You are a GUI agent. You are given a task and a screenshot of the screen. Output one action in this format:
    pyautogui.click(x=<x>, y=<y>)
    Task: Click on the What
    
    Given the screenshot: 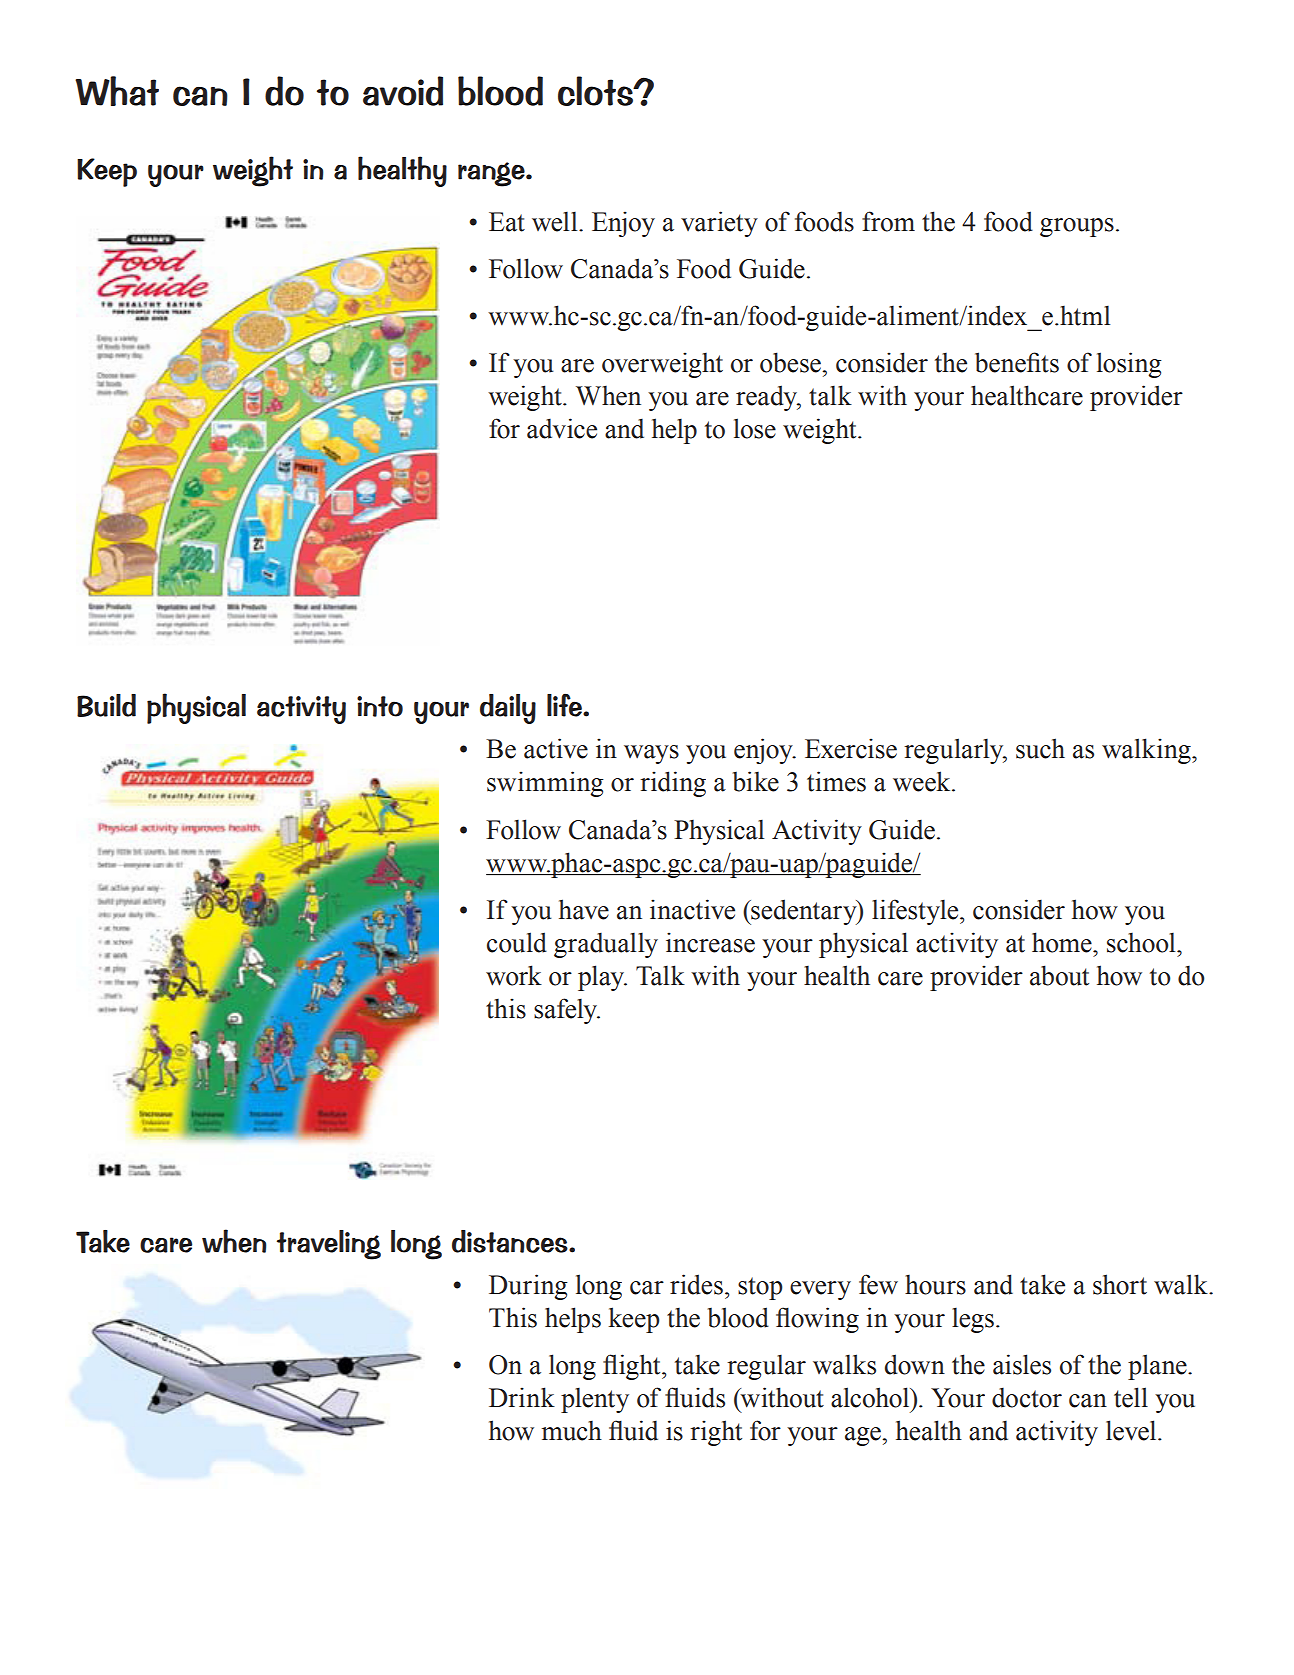 What is the action you would take?
    pyautogui.click(x=117, y=91)
